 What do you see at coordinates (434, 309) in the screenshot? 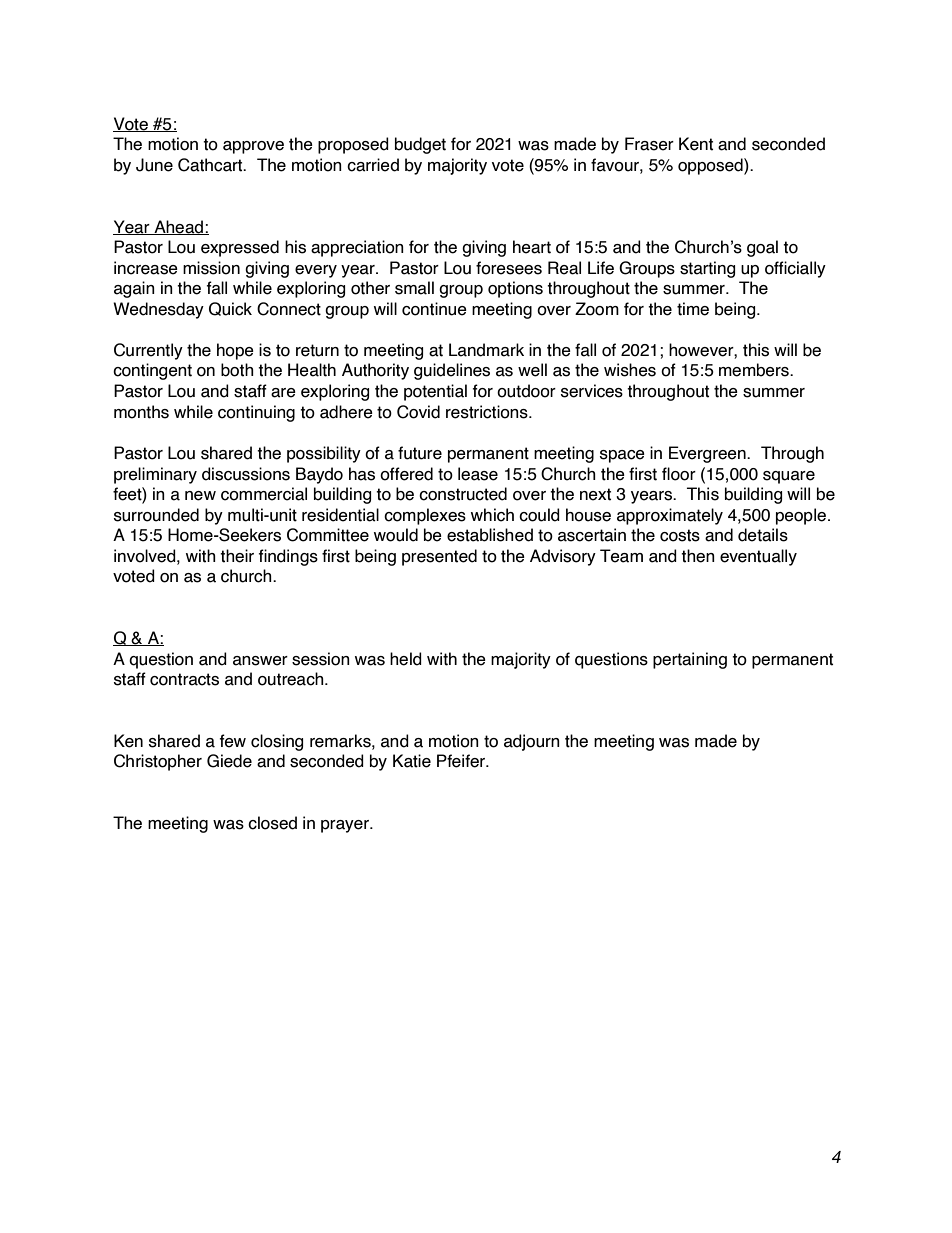
I see `continue` at bounding box center [434, 309].
